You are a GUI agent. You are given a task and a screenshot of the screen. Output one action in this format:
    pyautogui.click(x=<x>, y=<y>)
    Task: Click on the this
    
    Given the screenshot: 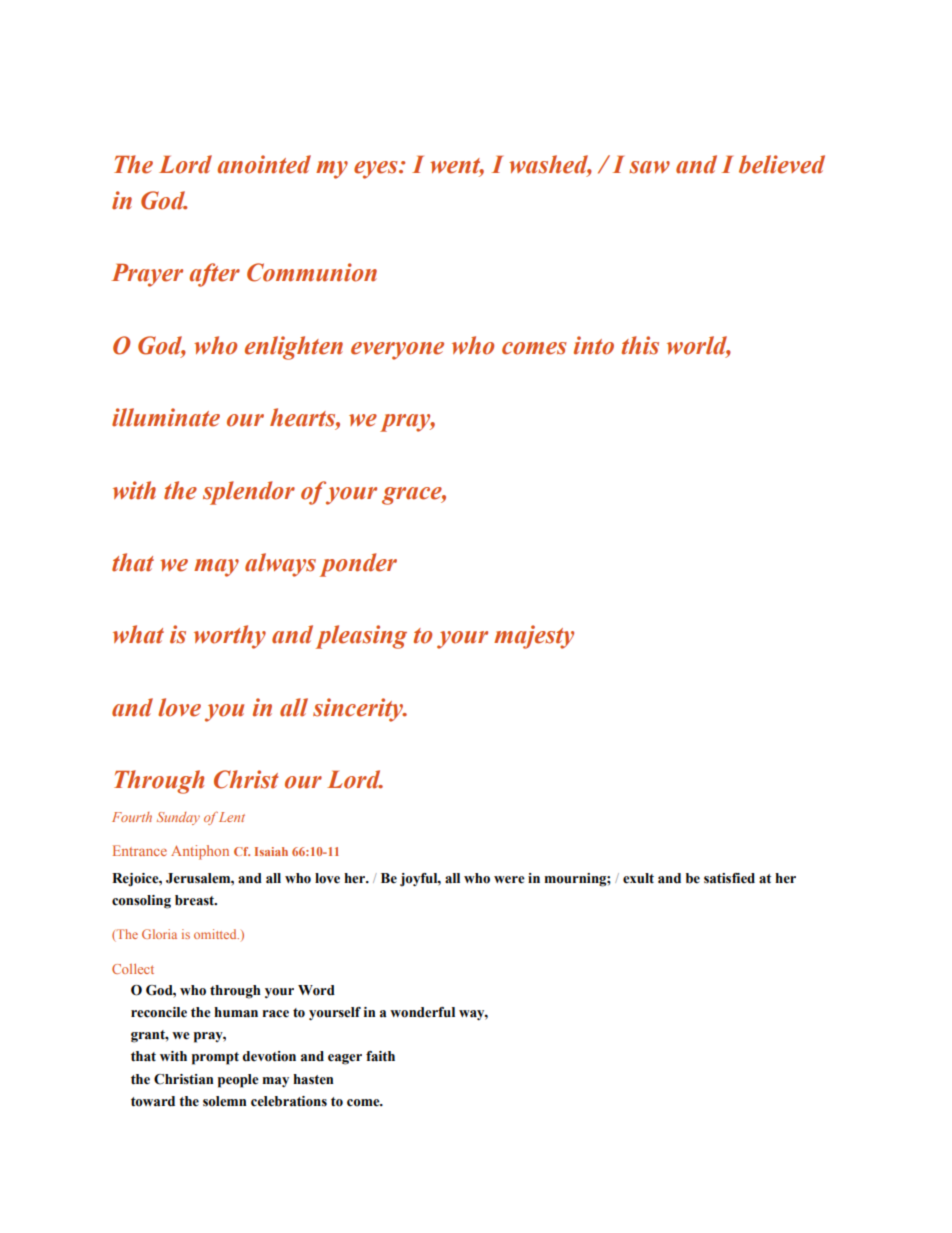 What is the action you would take?
    pyautogui.click(x=640, y=345)
